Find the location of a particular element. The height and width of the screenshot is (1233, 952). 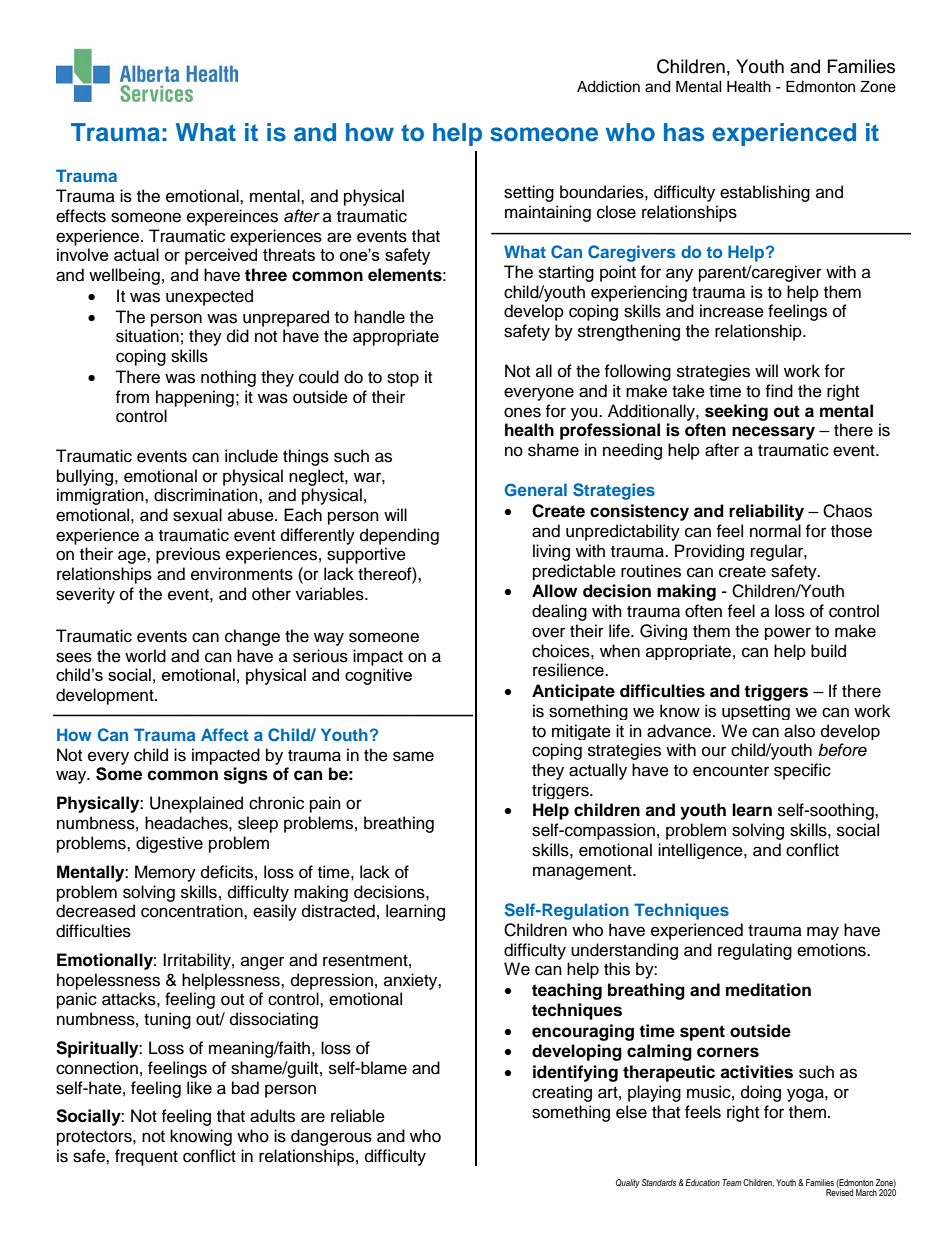

world is located at coordinates (145, 656).
